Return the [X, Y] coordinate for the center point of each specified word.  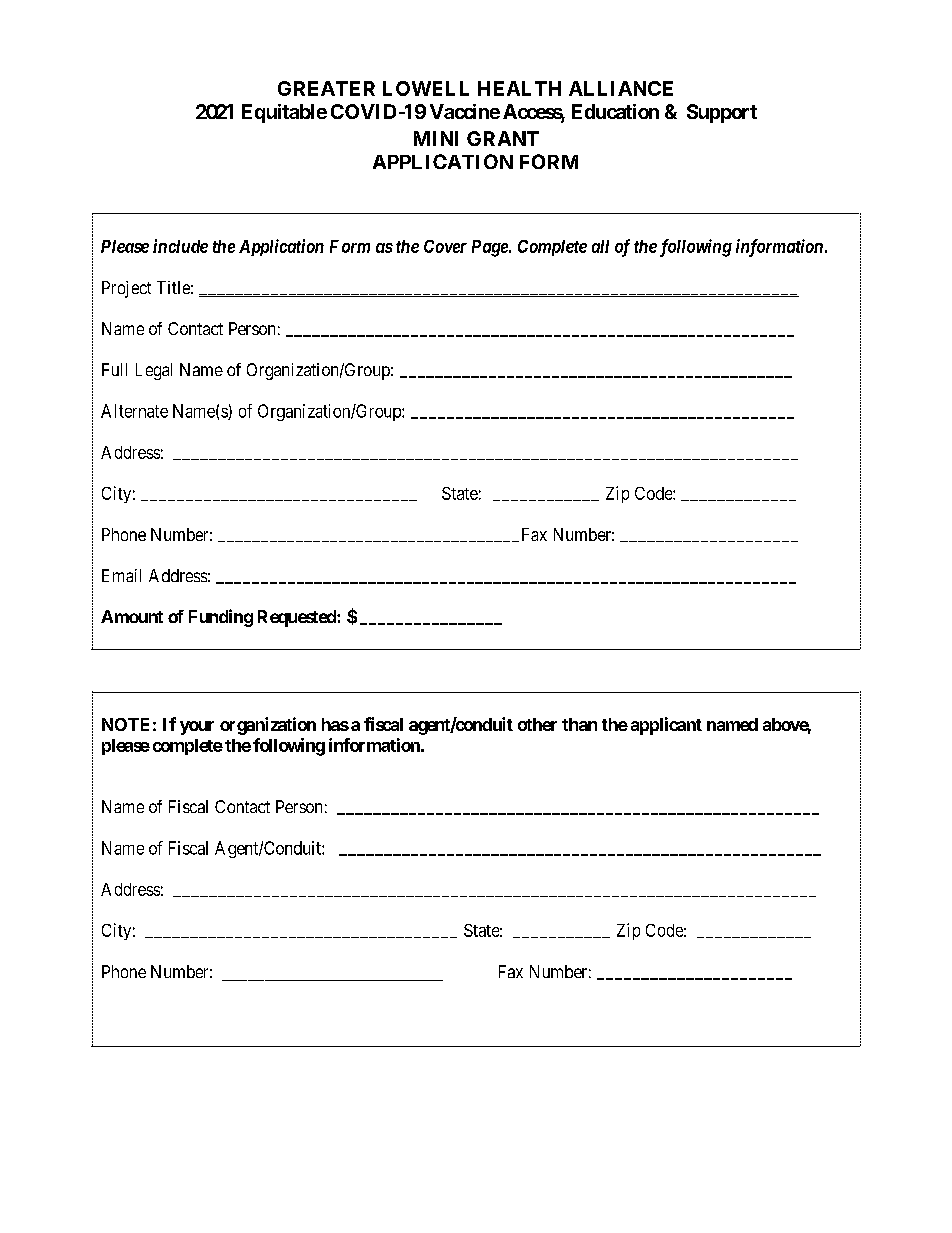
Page [491, 248]
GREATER [326, 88]
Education [615, 111]
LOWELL [426, 88]
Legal [154, 371]
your [197, 728]
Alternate [134, 411]
